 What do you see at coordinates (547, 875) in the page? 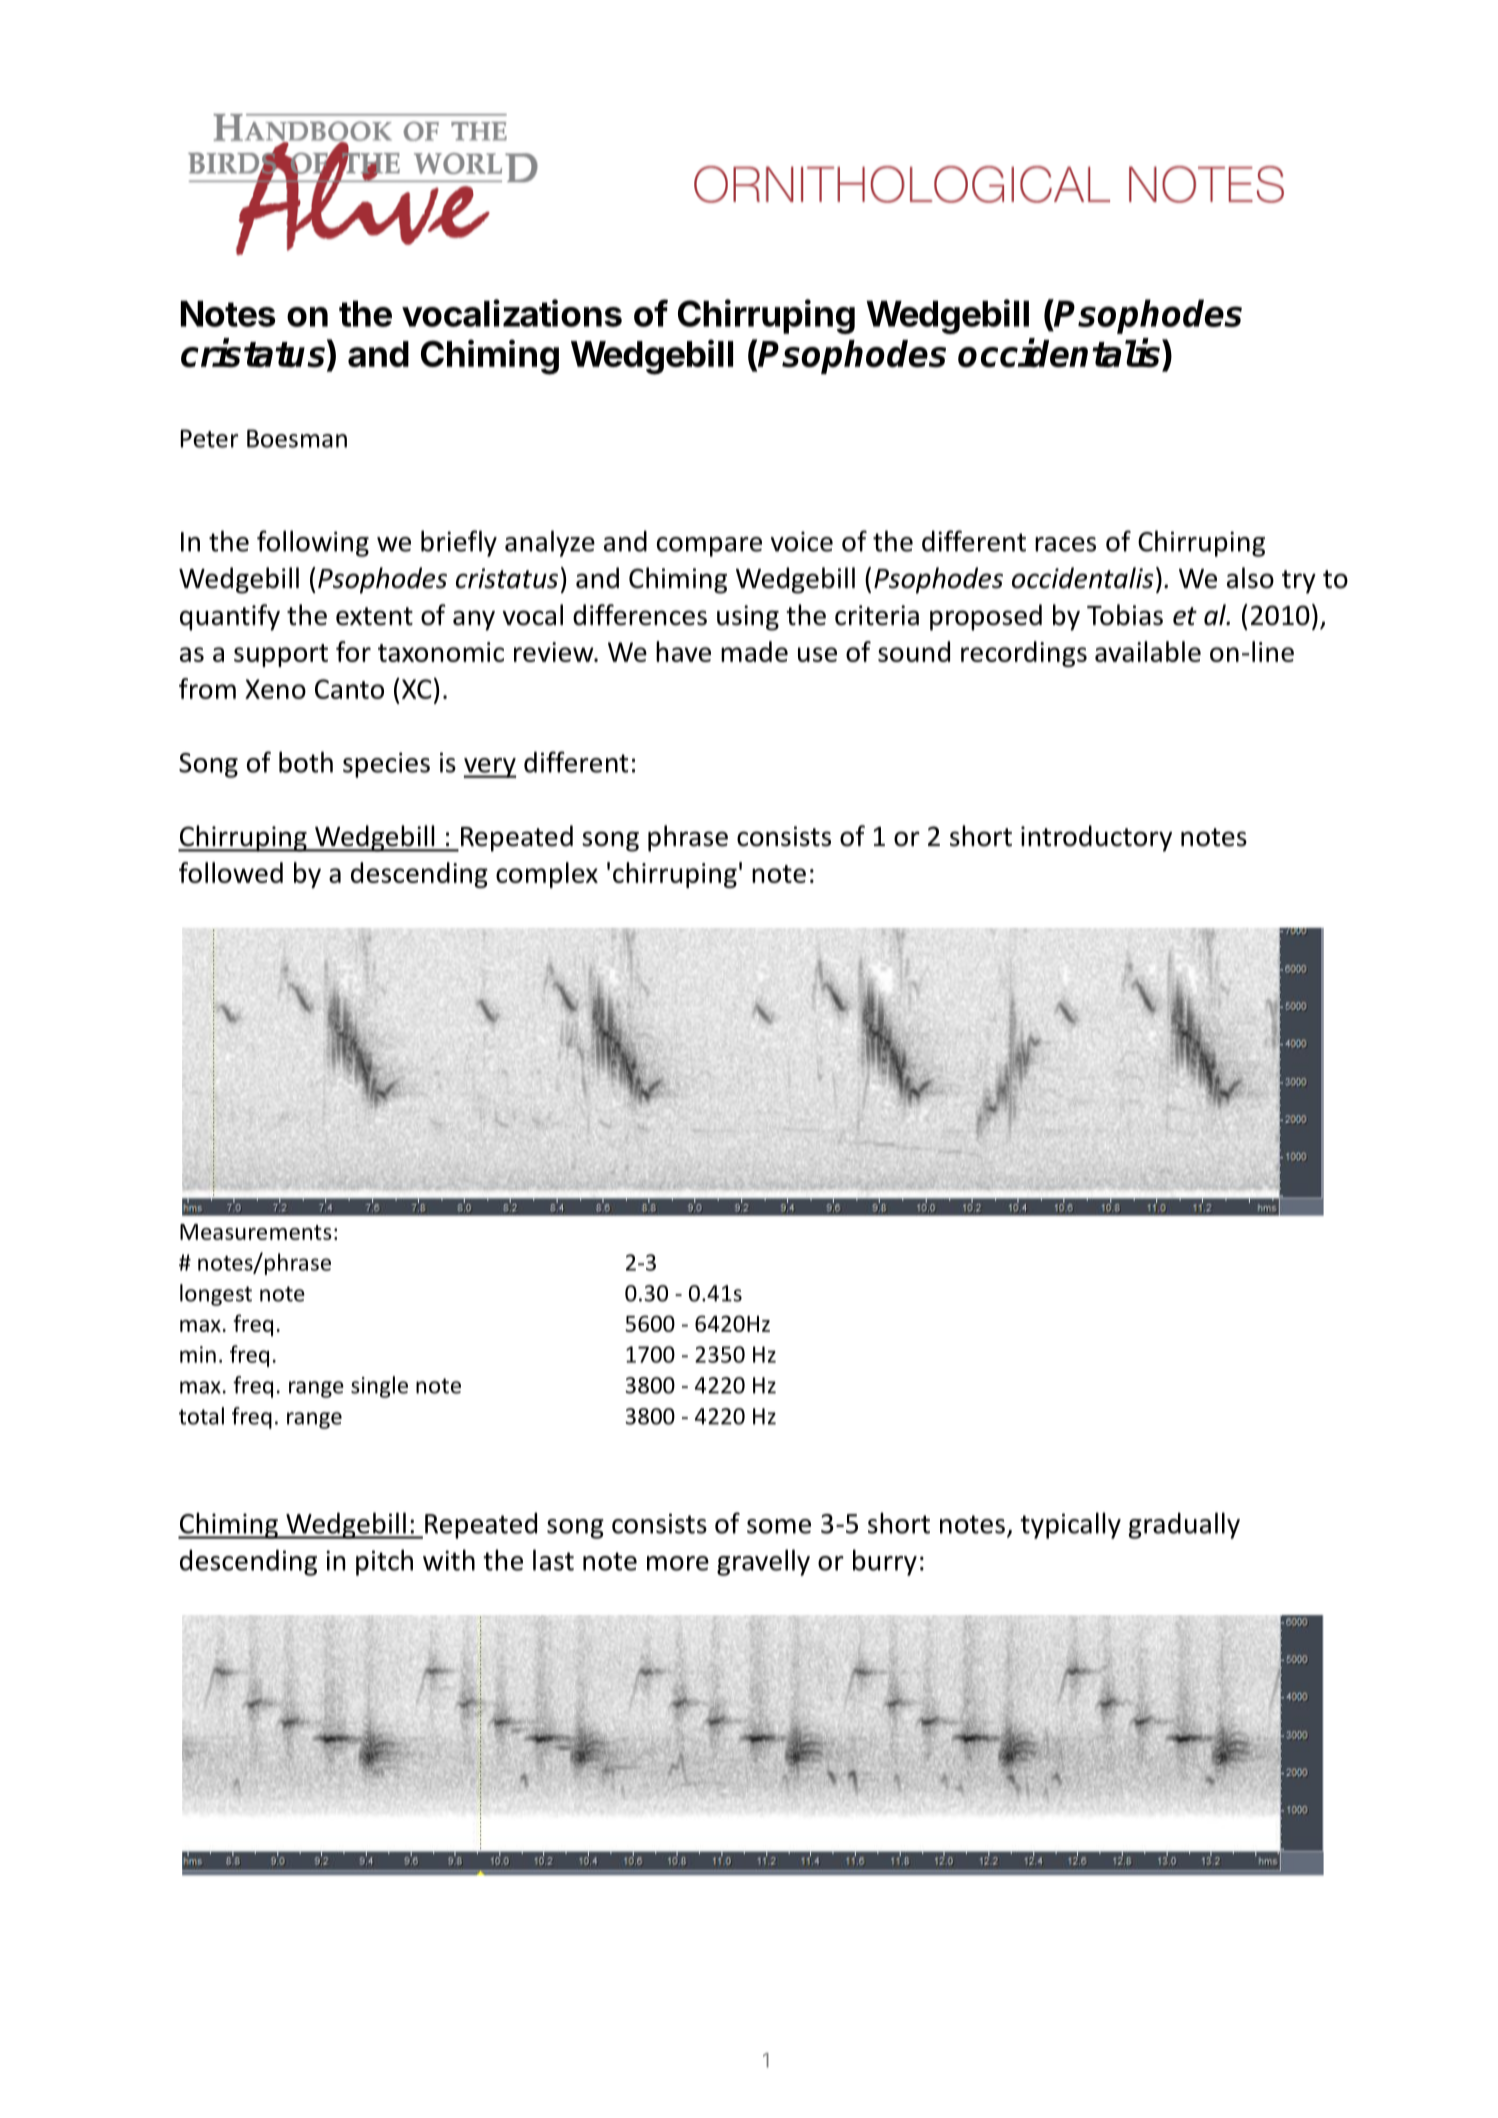
I see `complex` at bounding box center [547, 875].
